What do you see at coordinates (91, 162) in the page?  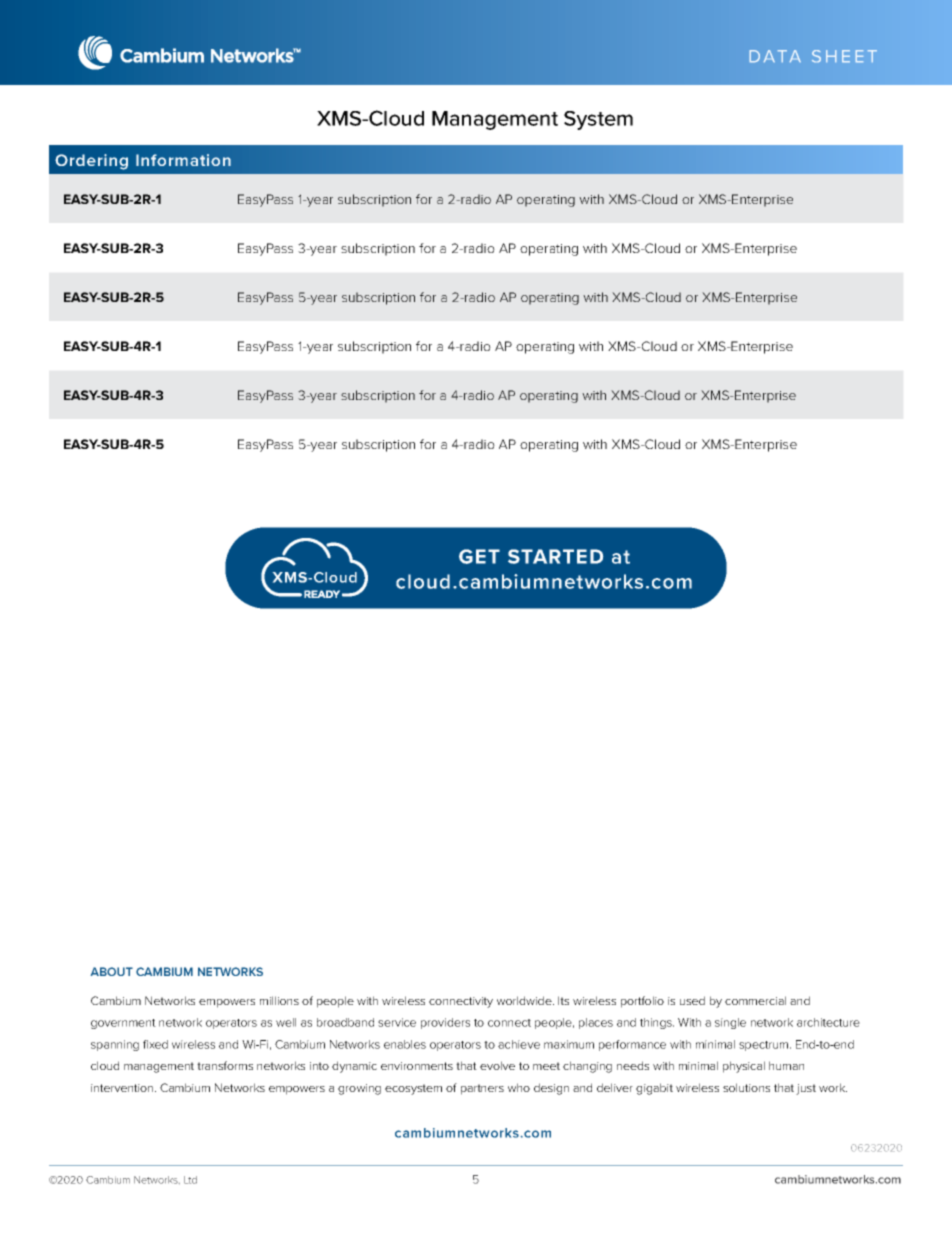 I see `Ordering` at bounding box center [91, 162].
